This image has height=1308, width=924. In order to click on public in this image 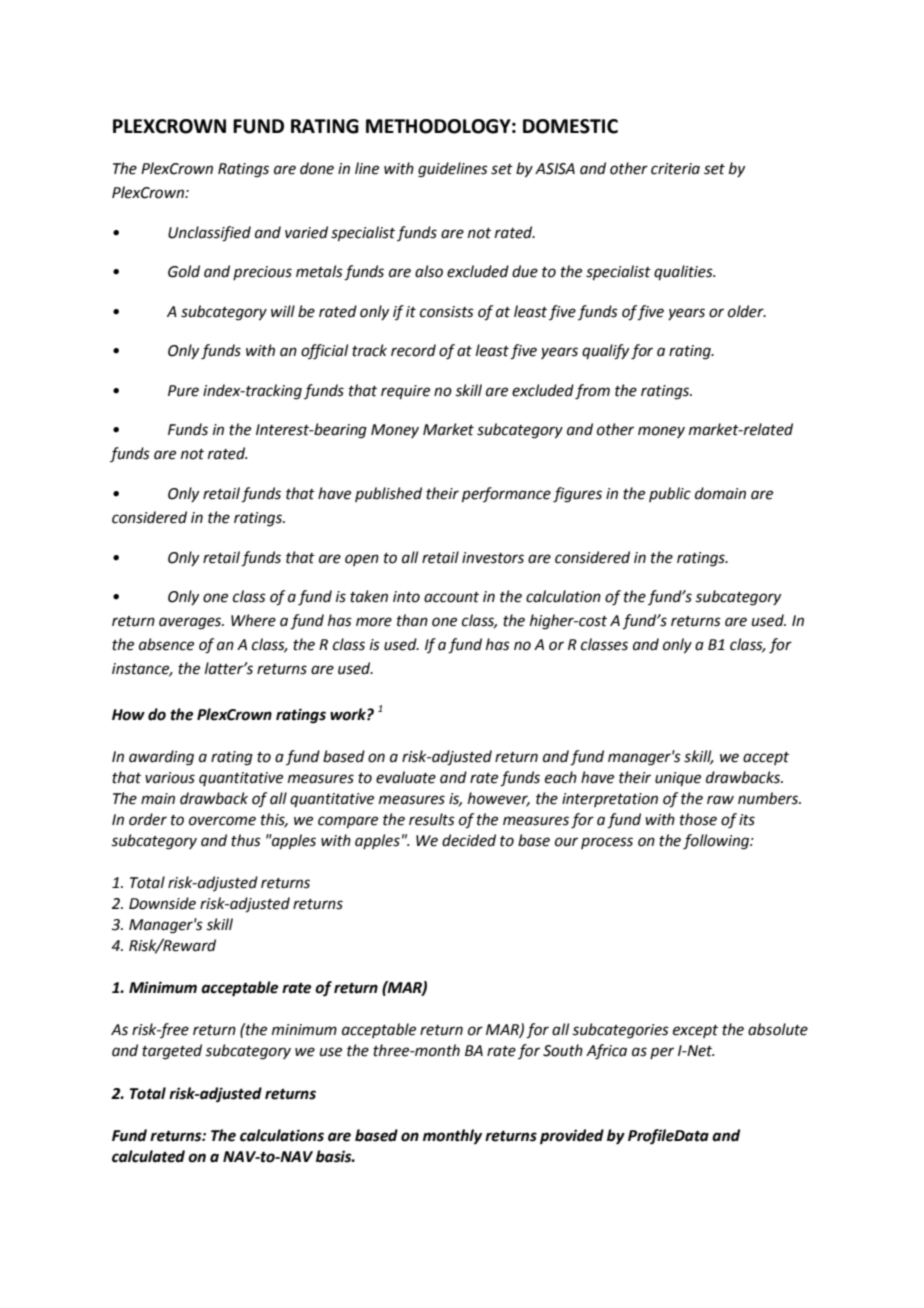, I will do `click(670, 494)`.
